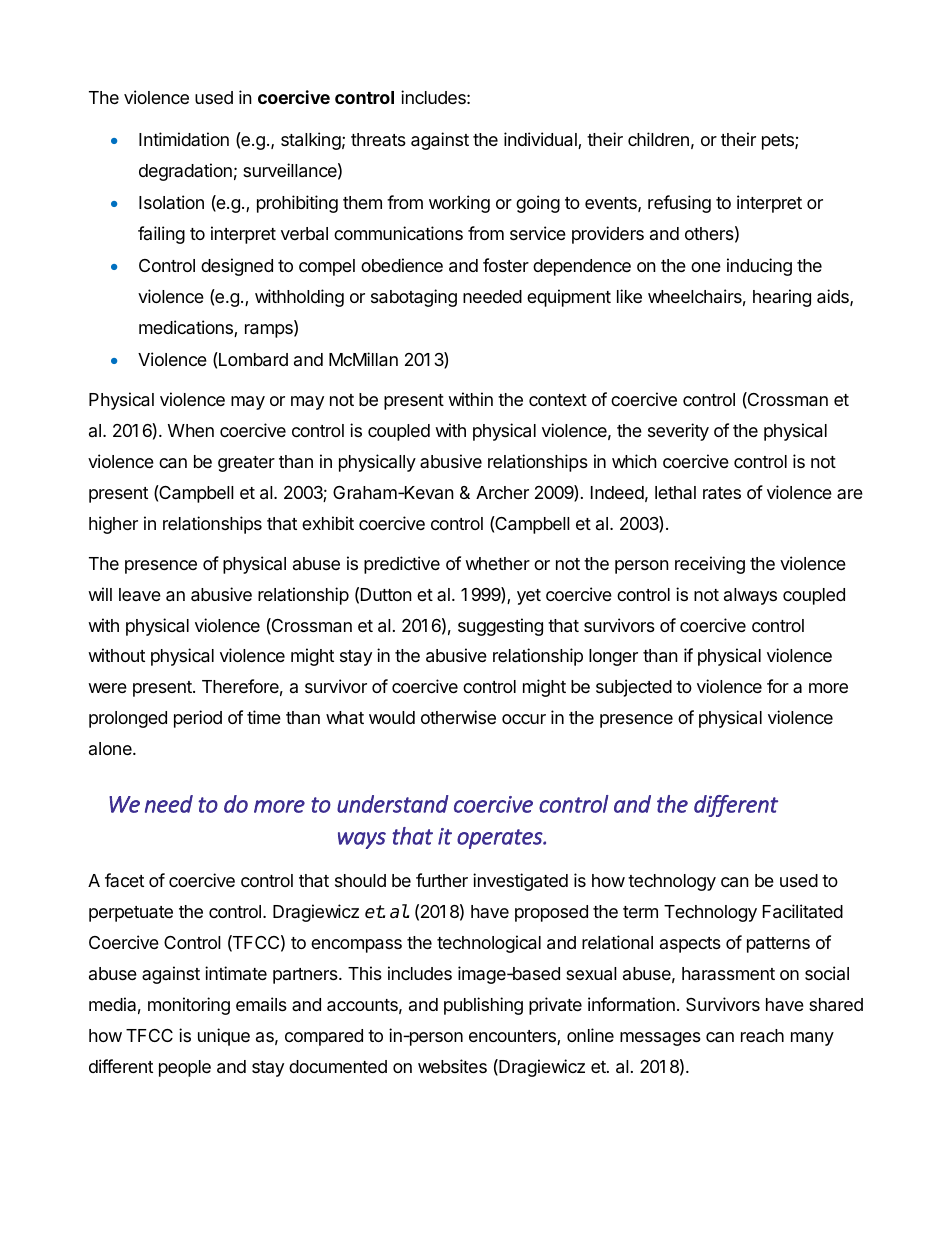  I want to click on reach, so click(762, 1036).
